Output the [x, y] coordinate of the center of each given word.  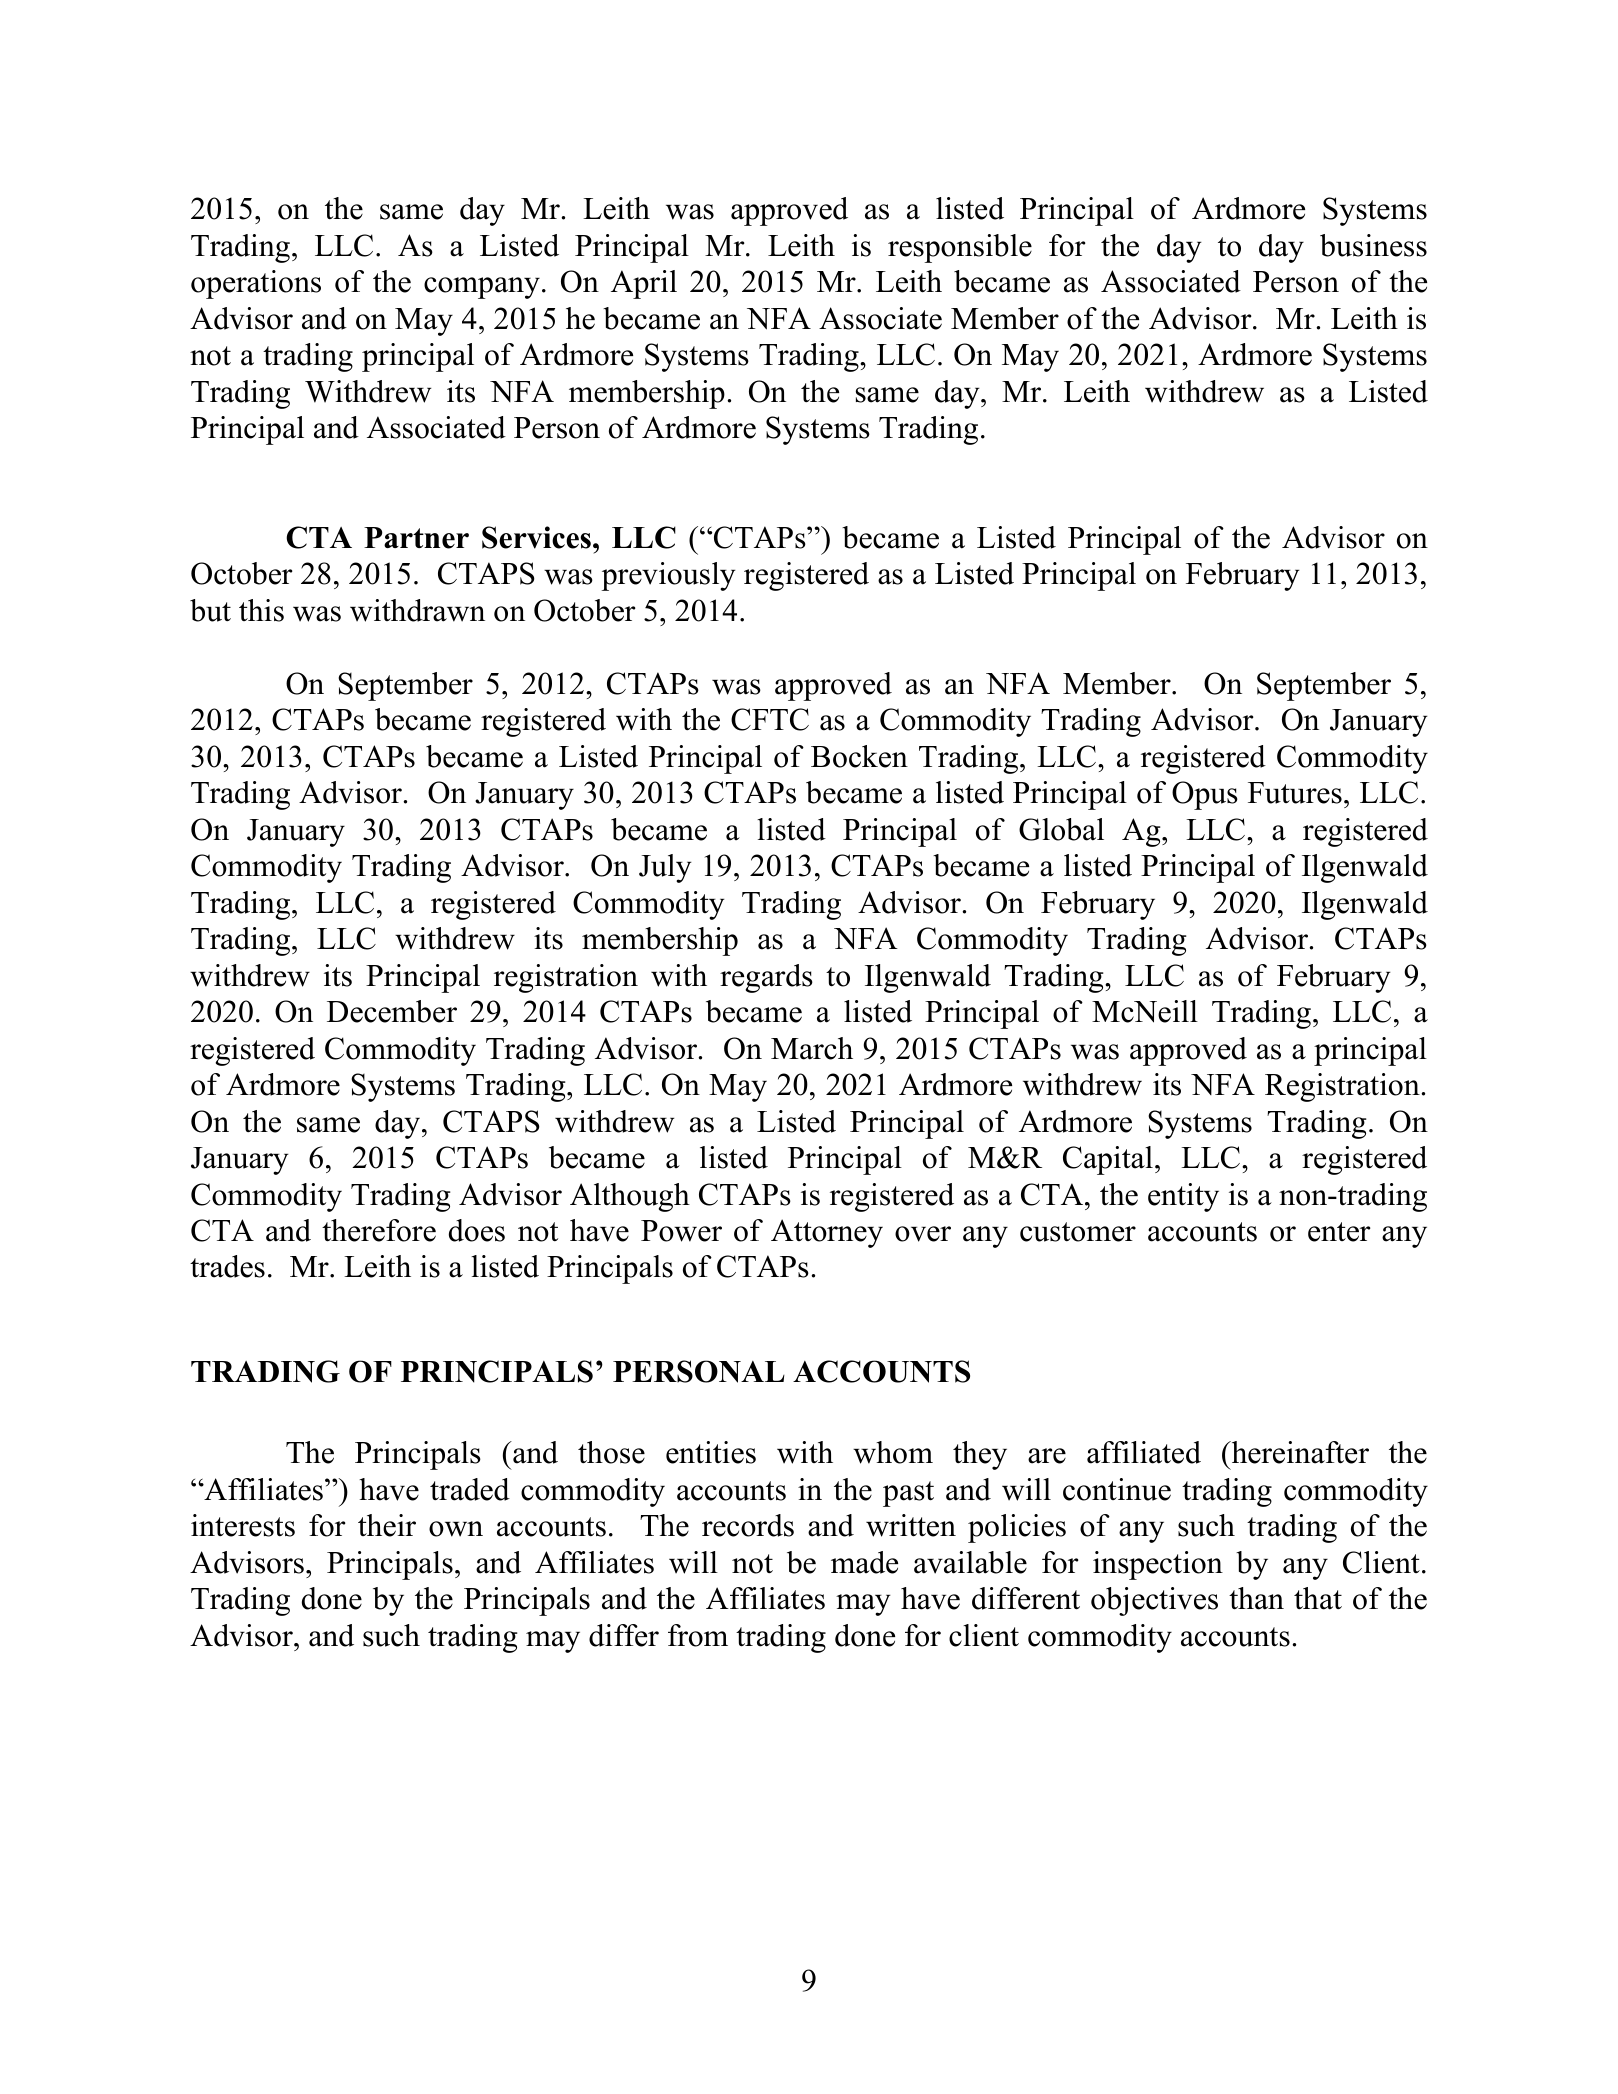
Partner [416, 538]
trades [227, 1266]
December [392, 1011]
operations [256, 284]
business [1373, 245]
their [387, 1525]
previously [668, 576]
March [812, 1048]
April [644, 284]
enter [1339, 1232]
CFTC [770, 719]
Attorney [827, 1233]
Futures [1295, 793]
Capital [1108, 1160]
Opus [1205, 795]
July [665, 868]
